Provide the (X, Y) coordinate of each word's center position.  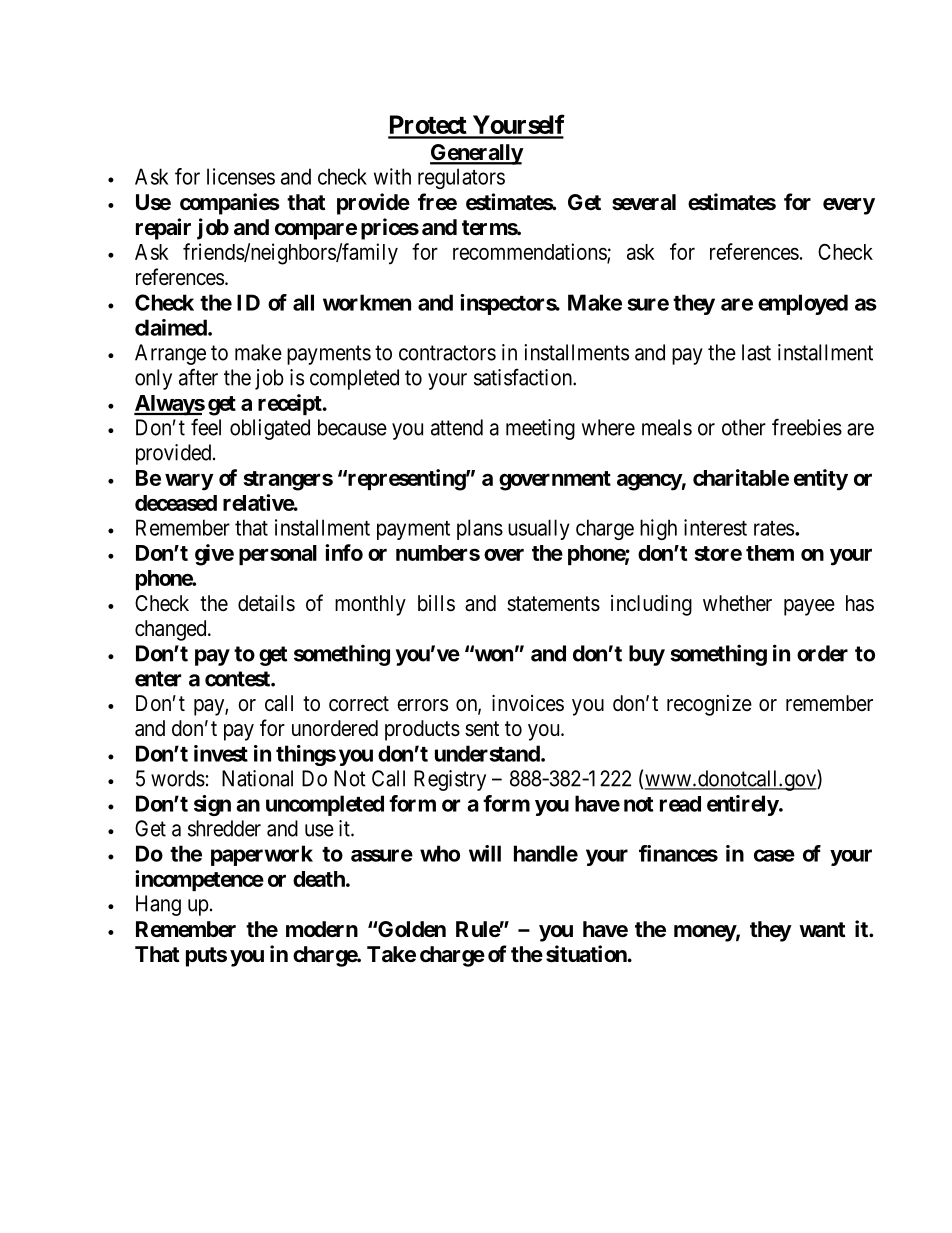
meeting (540, 429)
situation (587, 954)
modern (322, 929)
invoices (528, 703)
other (744, 427)
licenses (241, 176)
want (822, 930)
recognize (709, 705)
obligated (270, 429)
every (849, 206)
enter (158, 679)
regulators (461, 178)
